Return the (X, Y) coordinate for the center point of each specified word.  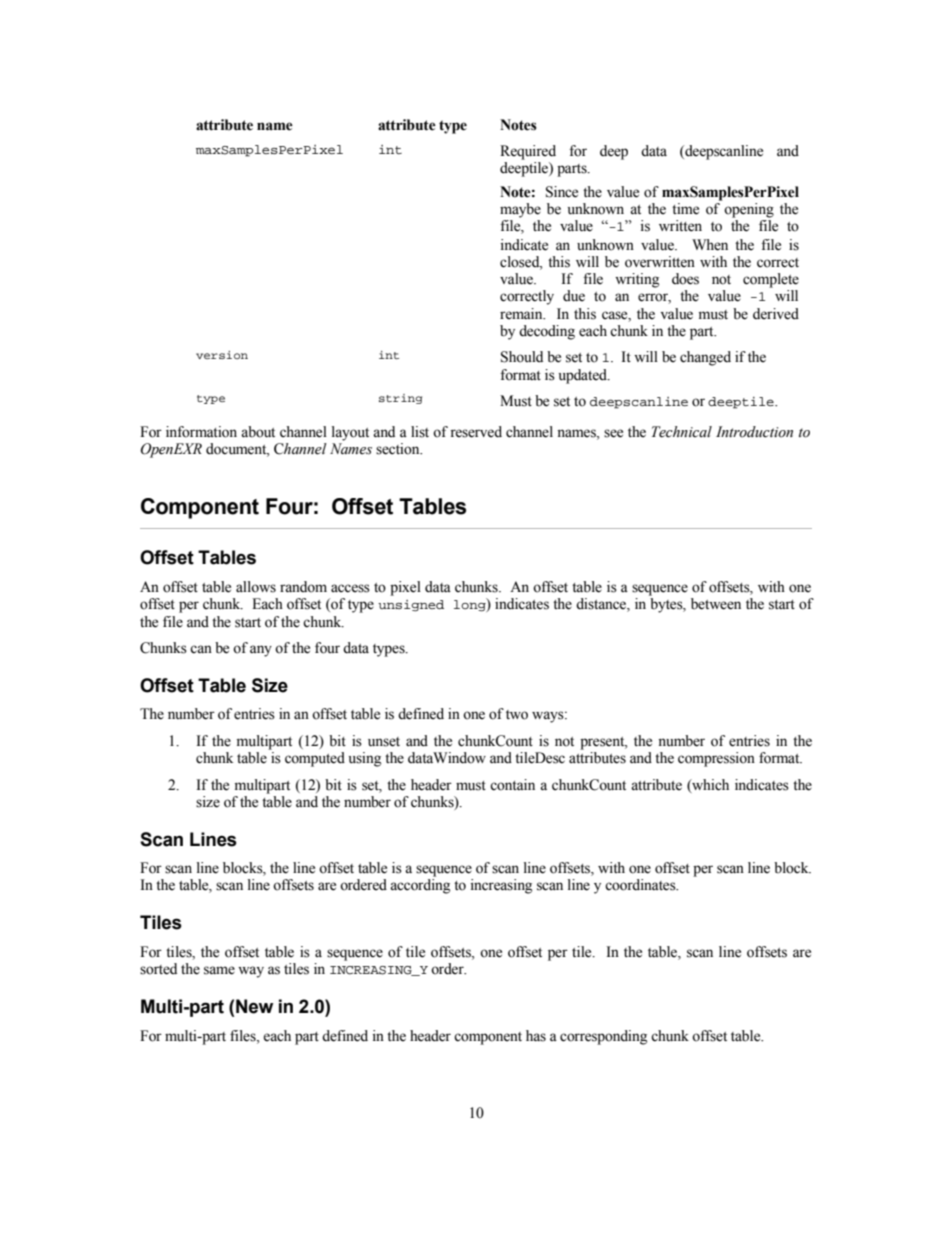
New (254, 1006)
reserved (476, 432)
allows (256, 587)
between (716, 604)
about (258, 432)
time (685, 209)
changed (705, 358)
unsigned (411, 606)
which (709, 785)
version (222, 355)
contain (512, 785)
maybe (520, 210)
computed (315, 759)
